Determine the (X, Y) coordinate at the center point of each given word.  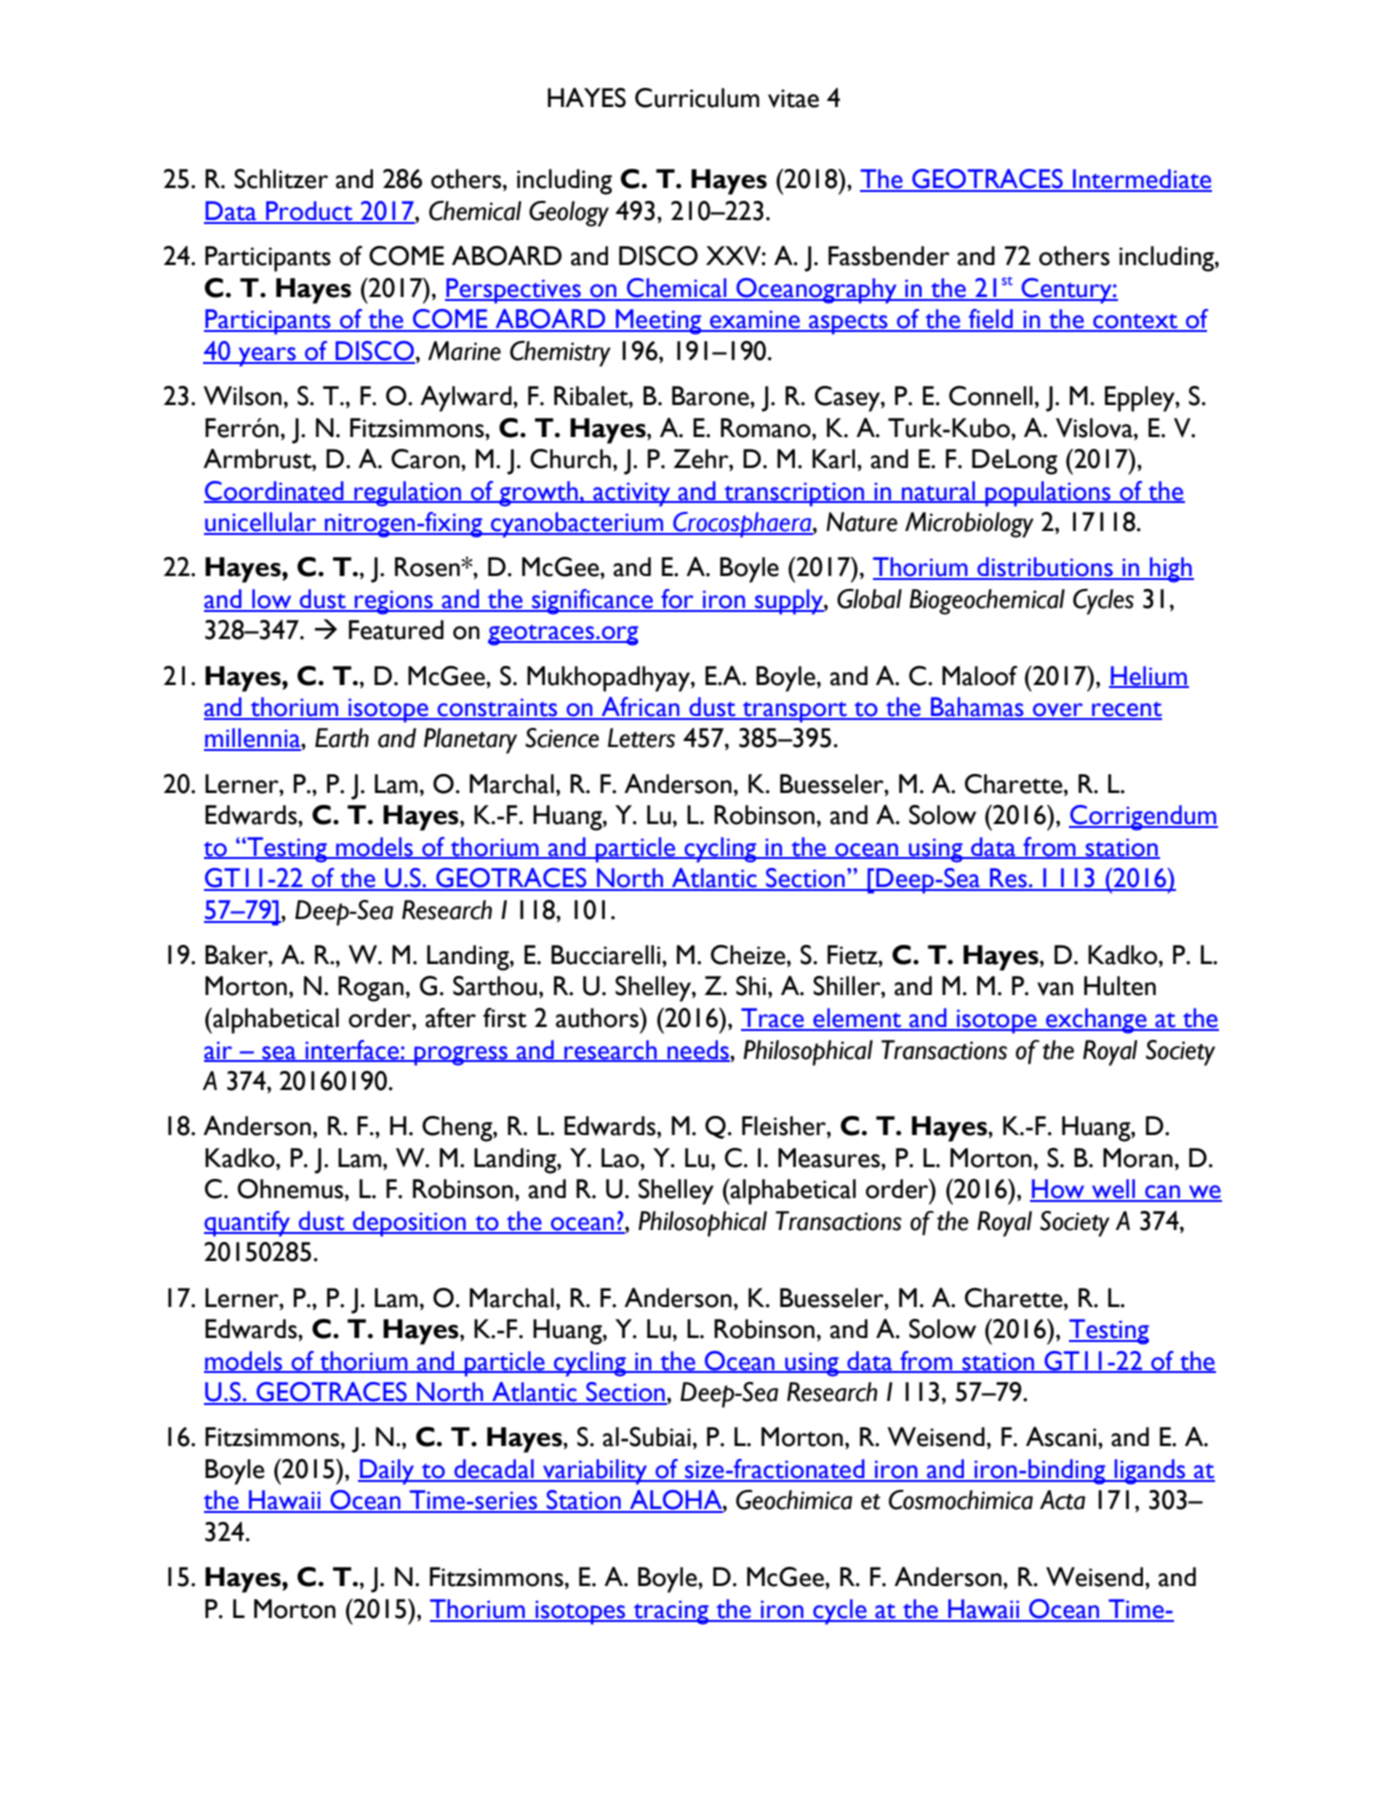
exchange (1096, 1021)
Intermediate (1141, 180)
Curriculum (697, 98)
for (677, 600)
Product (309, 212)
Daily (387, 1472)
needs (698, 1050)
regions (394, 602)
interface (352, 1050)
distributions (1045, 568)
